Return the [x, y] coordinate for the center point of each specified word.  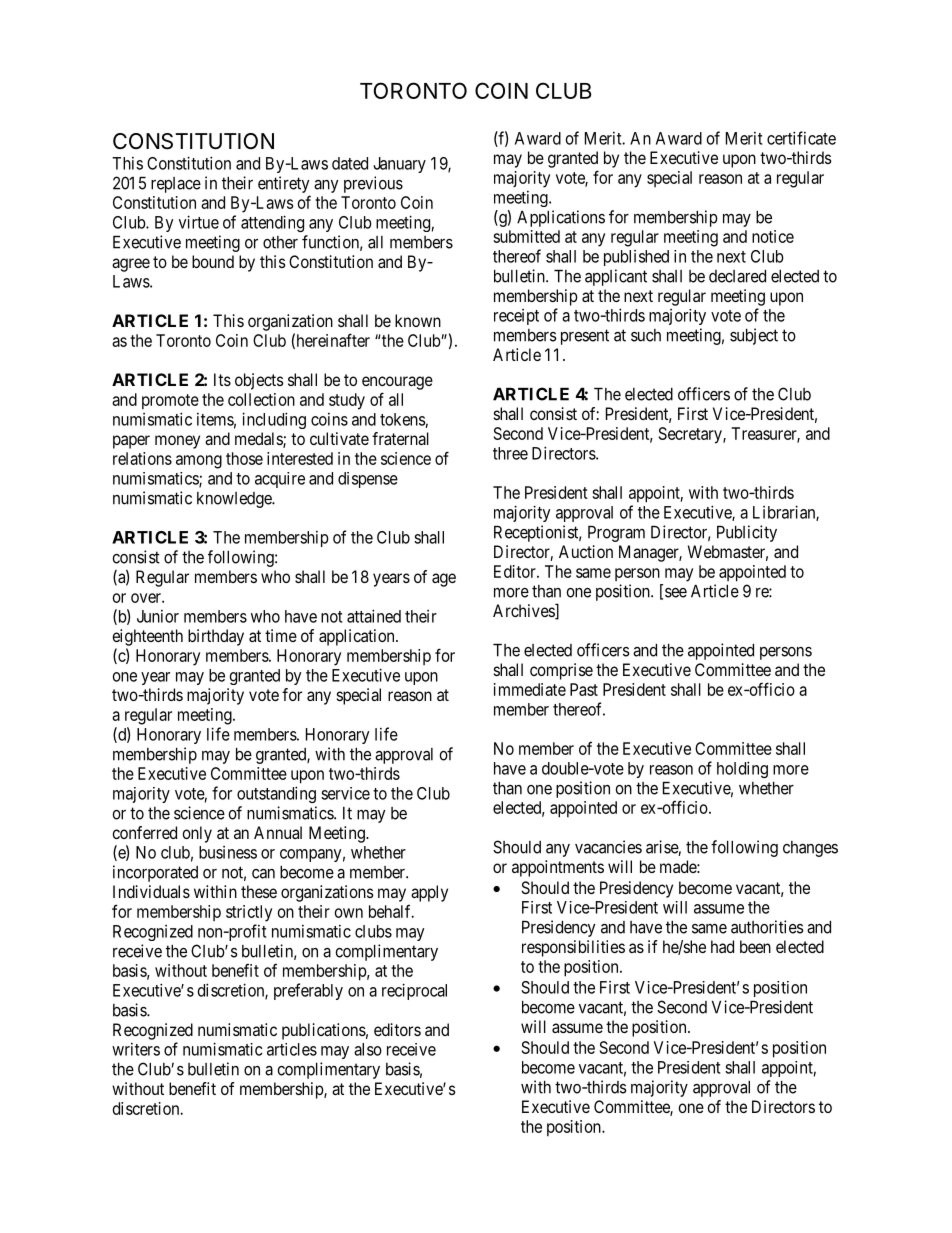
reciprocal [414, 991]
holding [742, 769]
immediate [530, 689]
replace [176, 185]
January [400, 165]
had [722, 946]
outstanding [276, 794]
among [199, 462]
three [510, 453]
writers [136, 1049]
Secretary [691, 435]
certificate [801, 138]
